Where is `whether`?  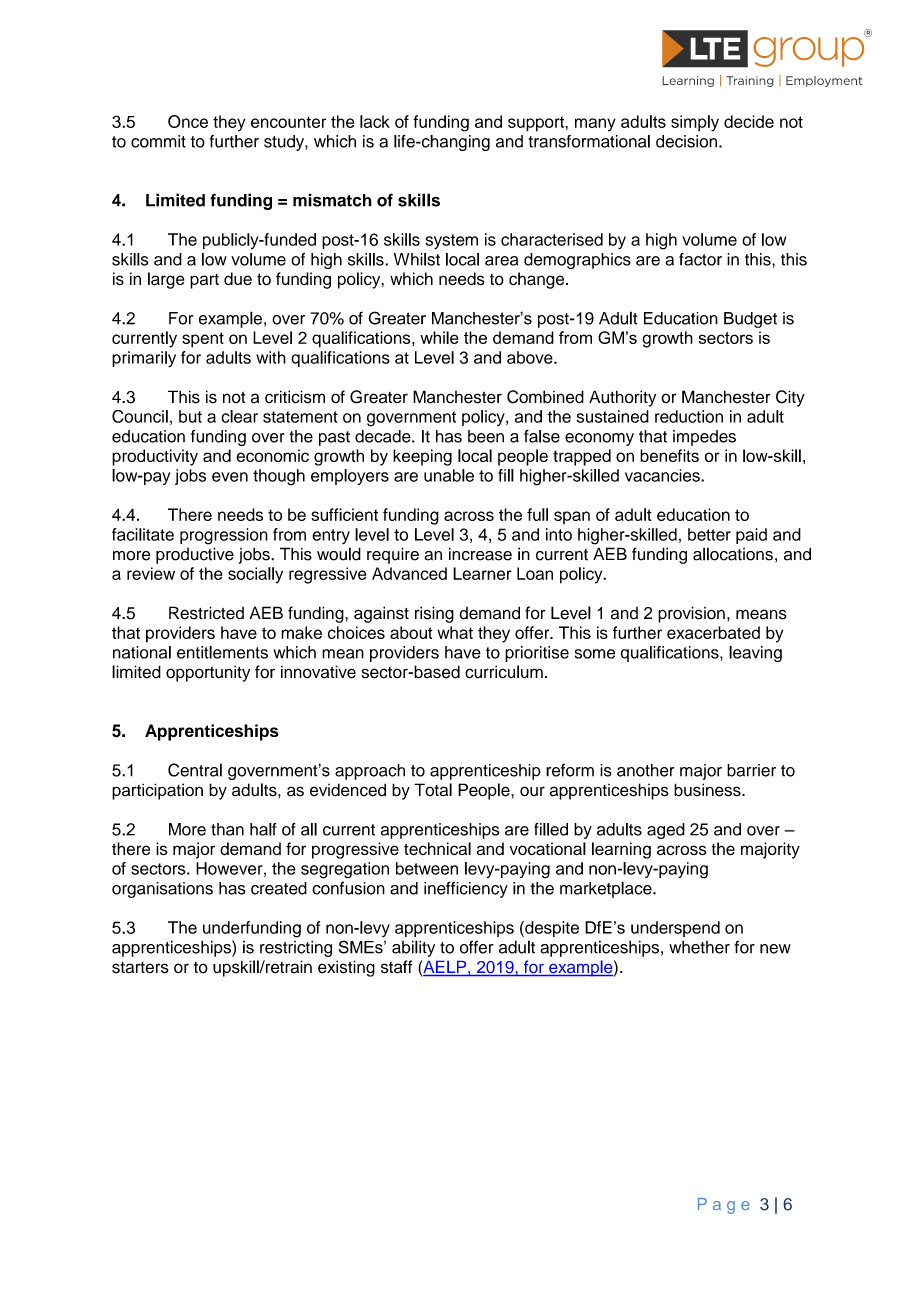 whether is located at coordinates (699, 947).
